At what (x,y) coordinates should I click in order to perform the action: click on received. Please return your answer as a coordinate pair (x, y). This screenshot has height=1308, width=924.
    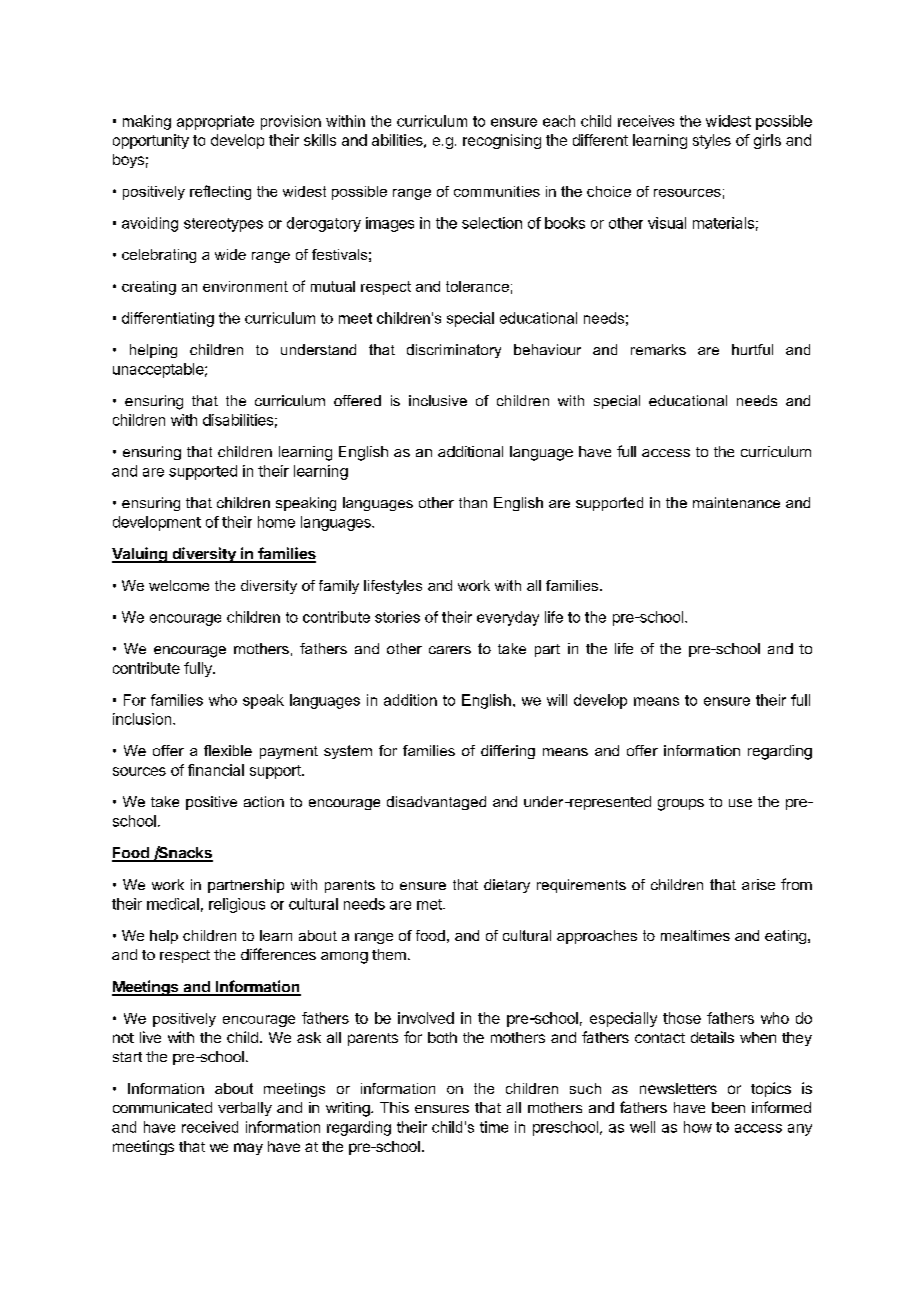
    Looking at the image, I should click on (210, 1127).
